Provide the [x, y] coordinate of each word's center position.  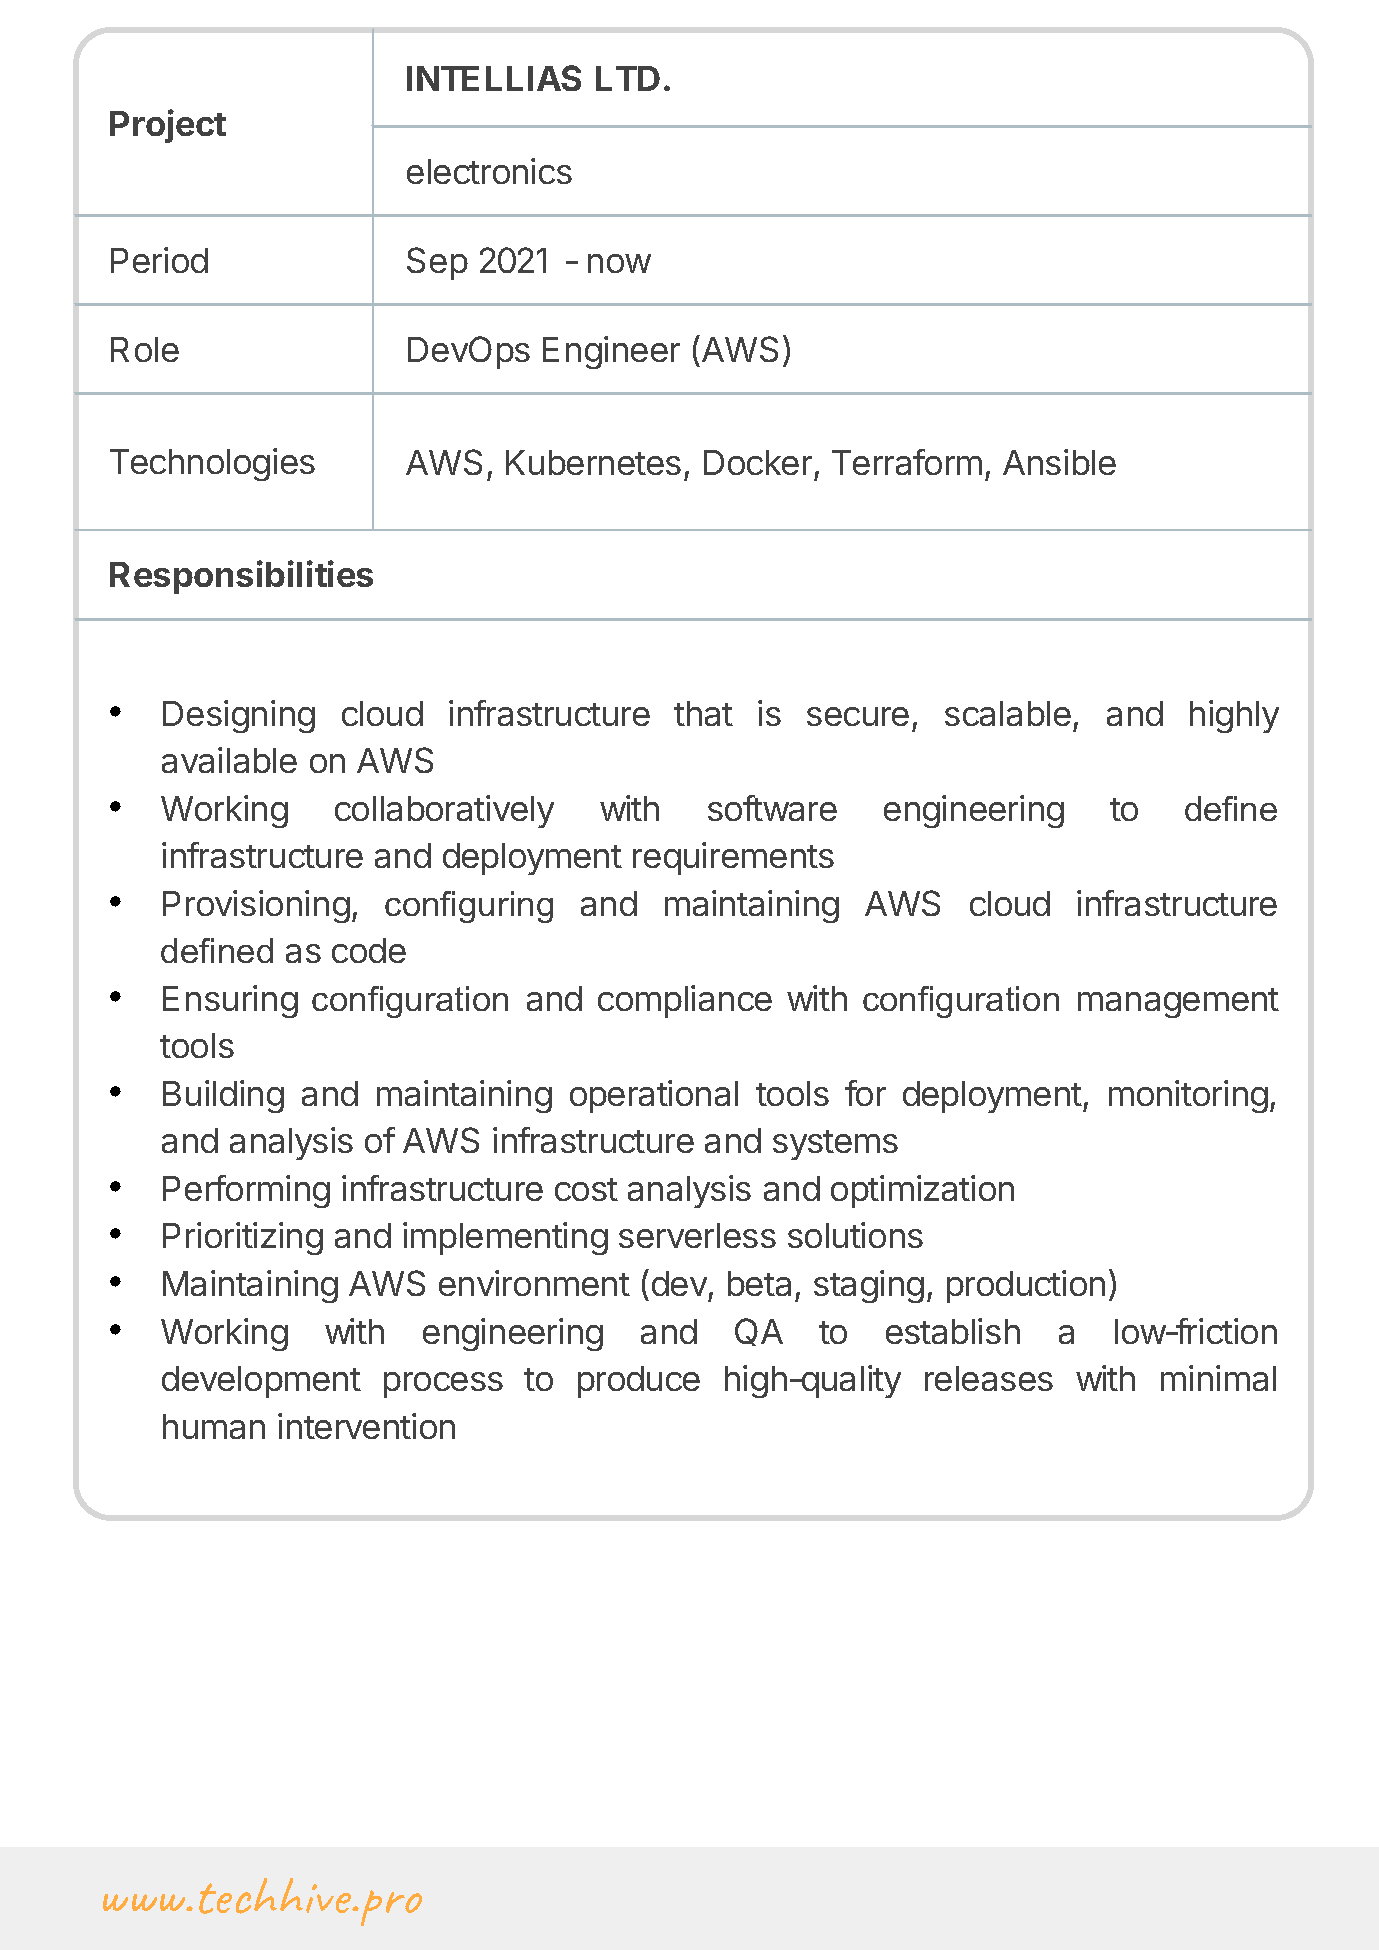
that [703, 713]
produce [639, 1382]
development [261, 1382]
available [229, 760]
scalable [1008, 713]
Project [168, 126]
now [619, 263]
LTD [628, 78]
